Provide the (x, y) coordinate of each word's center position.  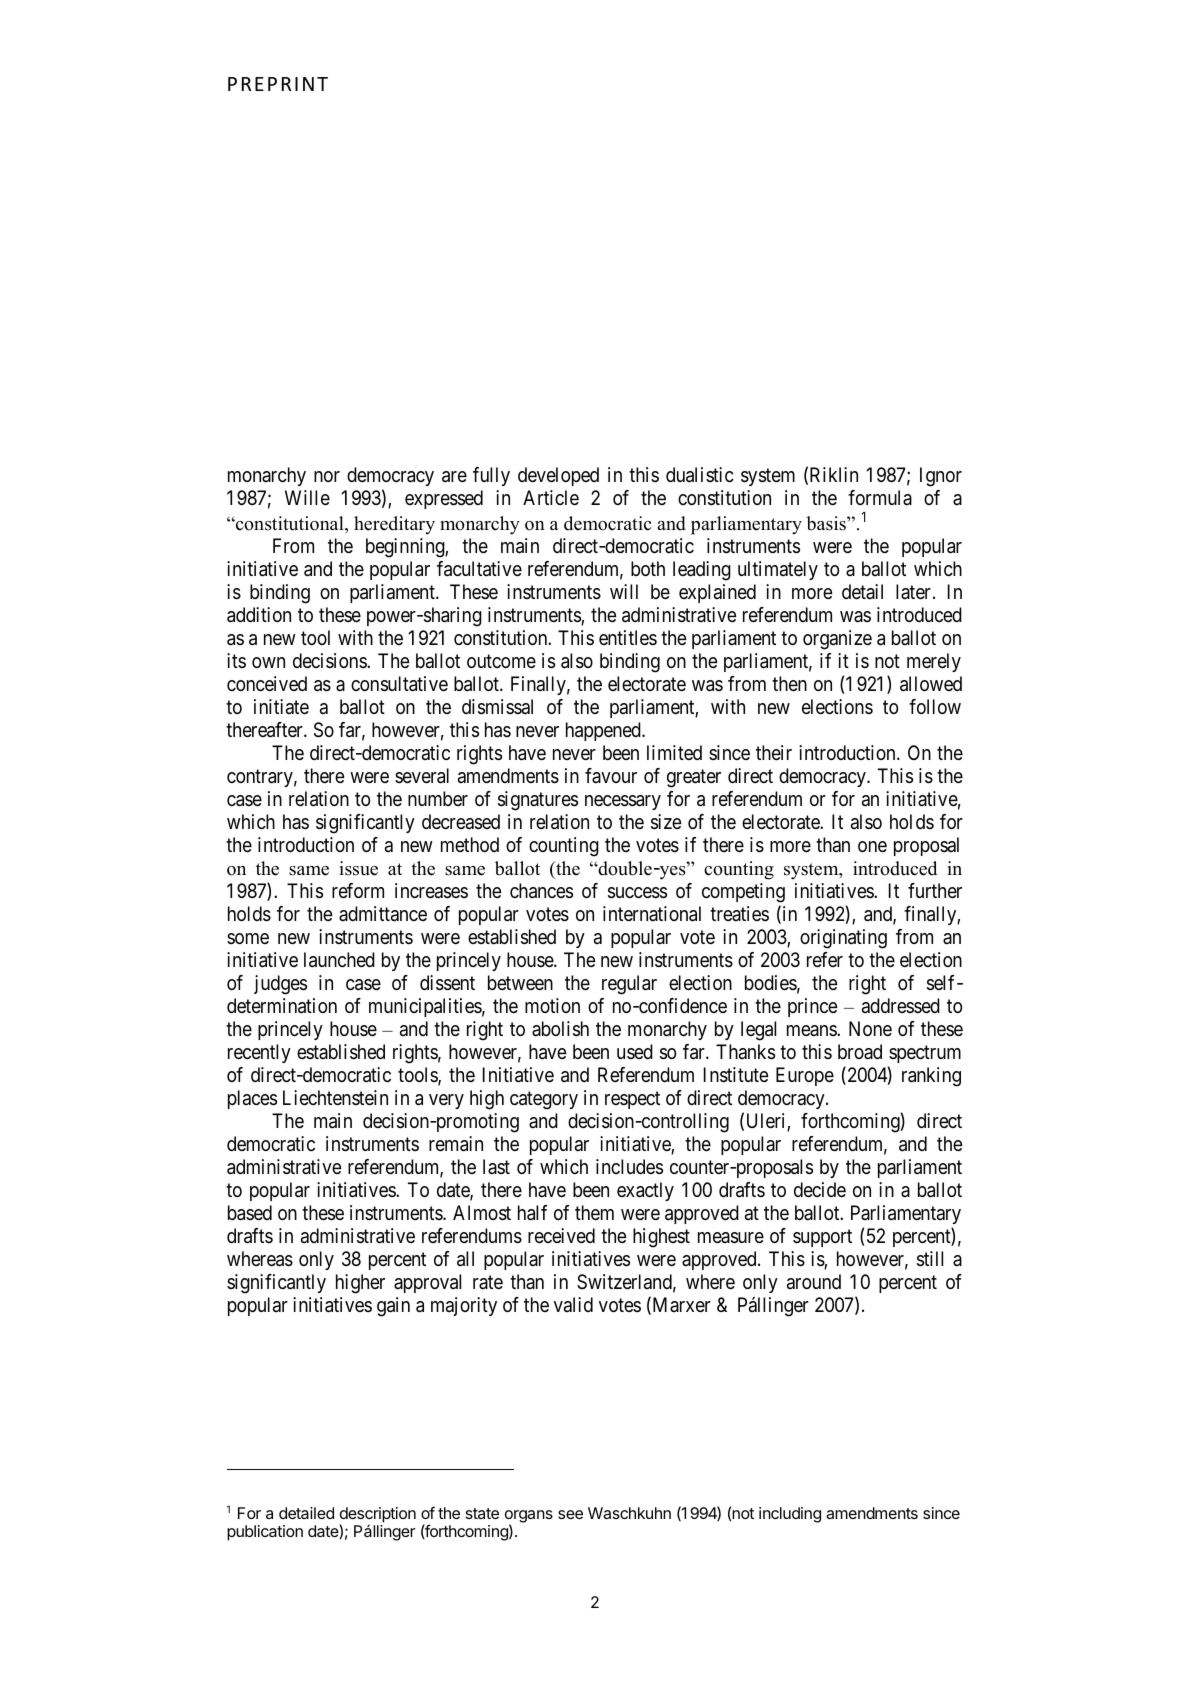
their (774, 753)
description (378, 1516)
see (570, 1514)
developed (558, 476)
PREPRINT (278, 84)
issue (358, 868)
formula (880, 498)
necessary (623, 802)
